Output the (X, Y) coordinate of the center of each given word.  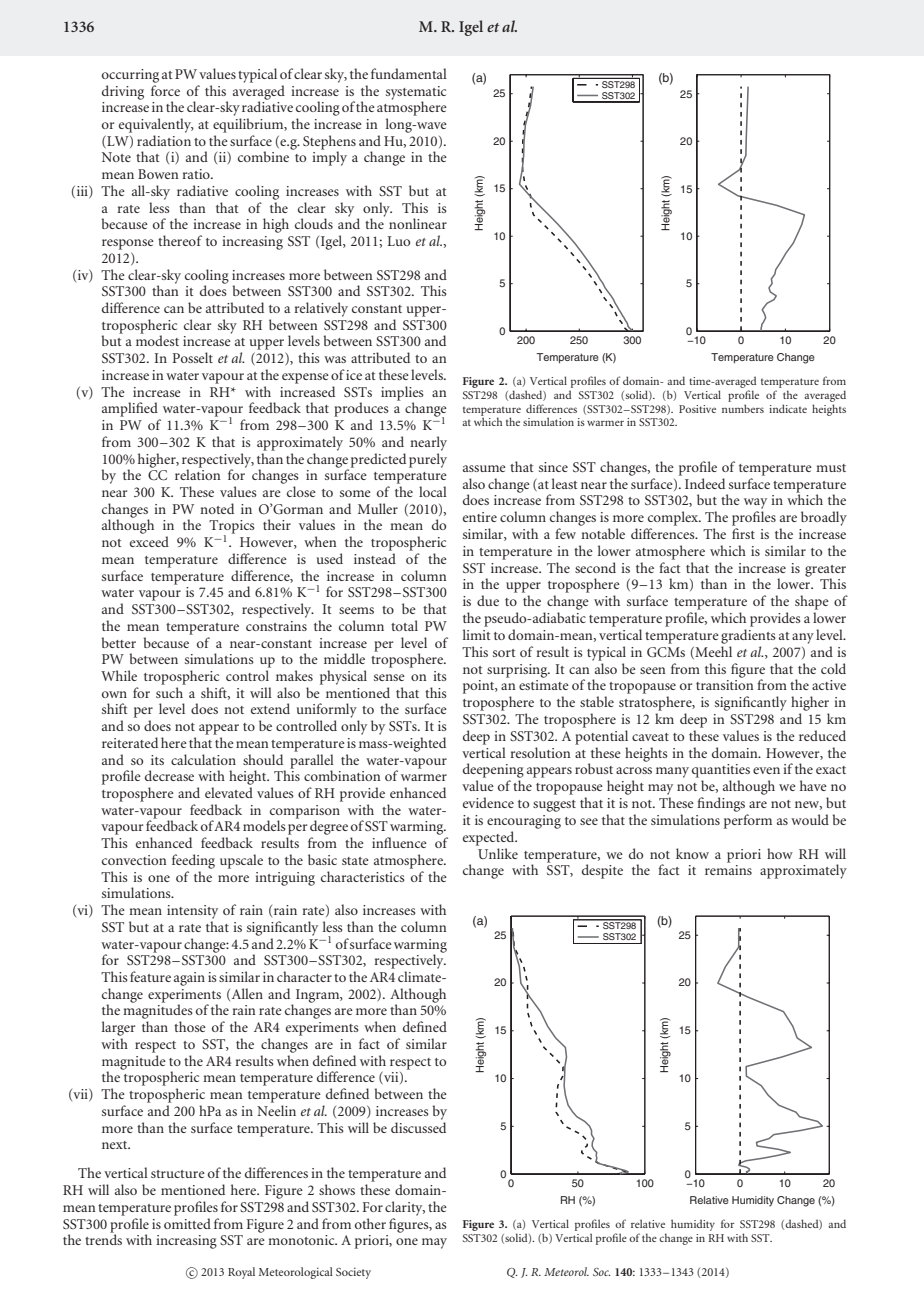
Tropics (232, 528)
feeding (193, 861)
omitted (187, 1223)
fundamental (409, 73)
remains (728, 870)
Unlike (498, 853)
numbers (743, 408)
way (755, 503)
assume (484, 468)
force (165, 90)
